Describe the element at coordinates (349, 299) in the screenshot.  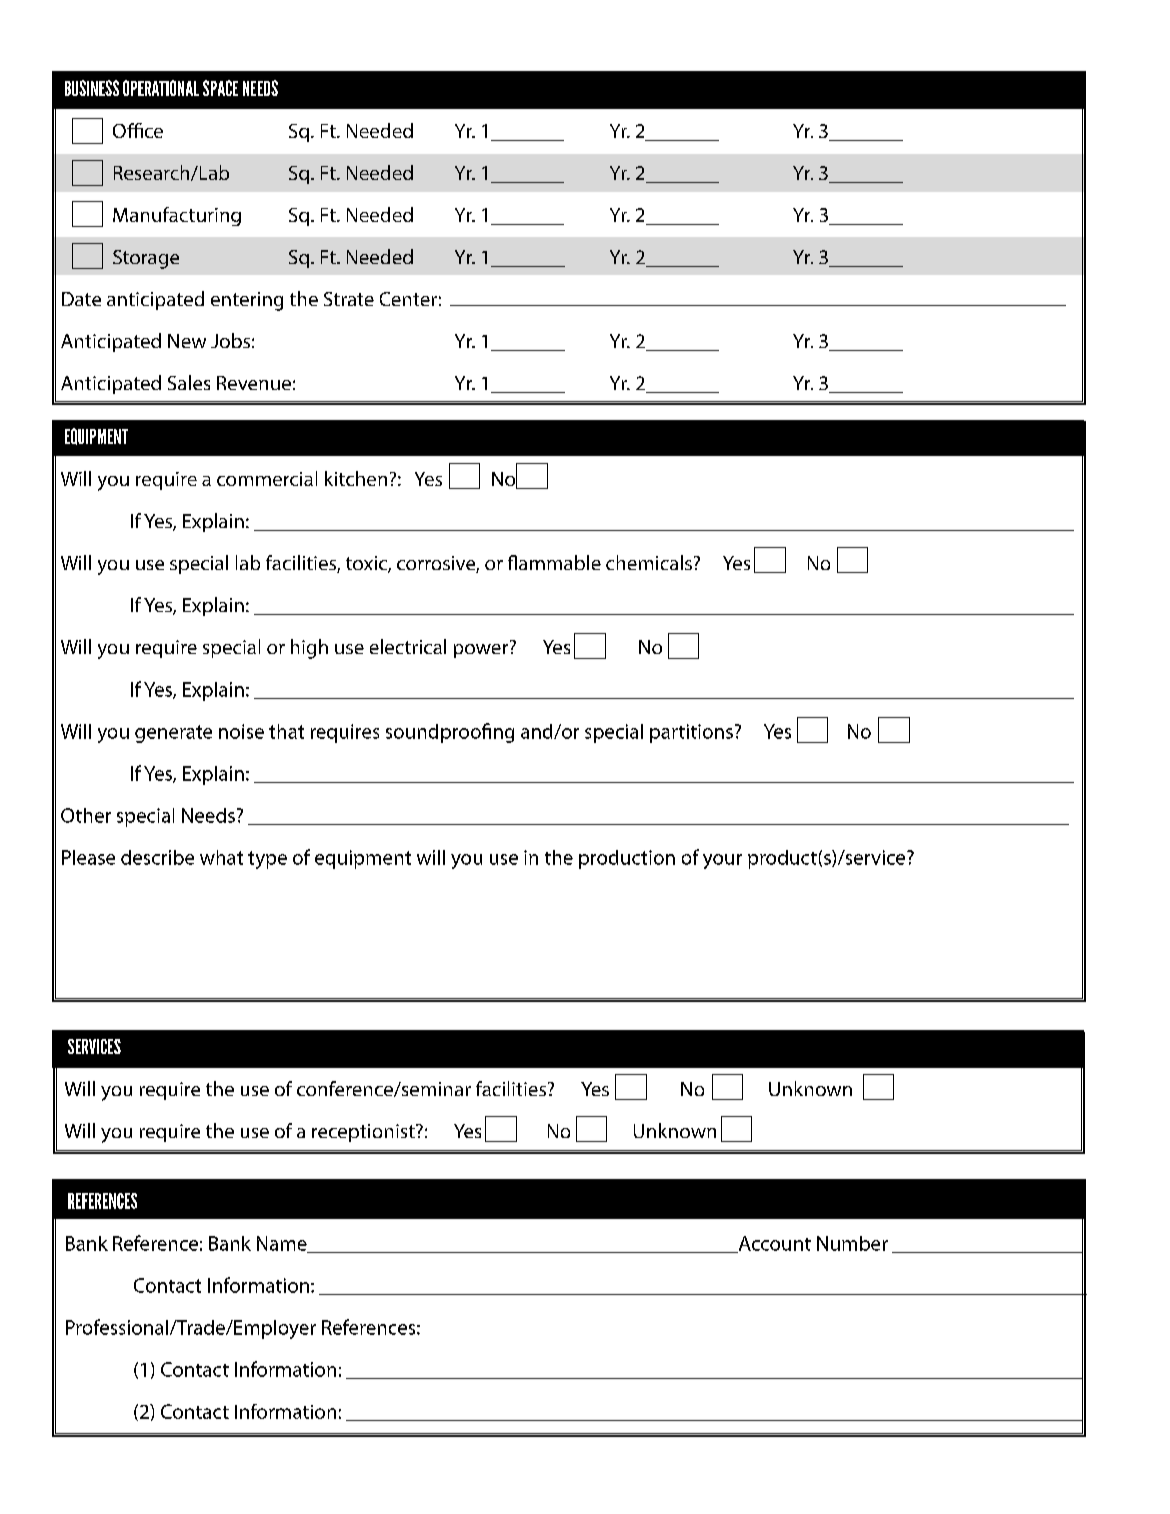
I see `Strate` at that location.
